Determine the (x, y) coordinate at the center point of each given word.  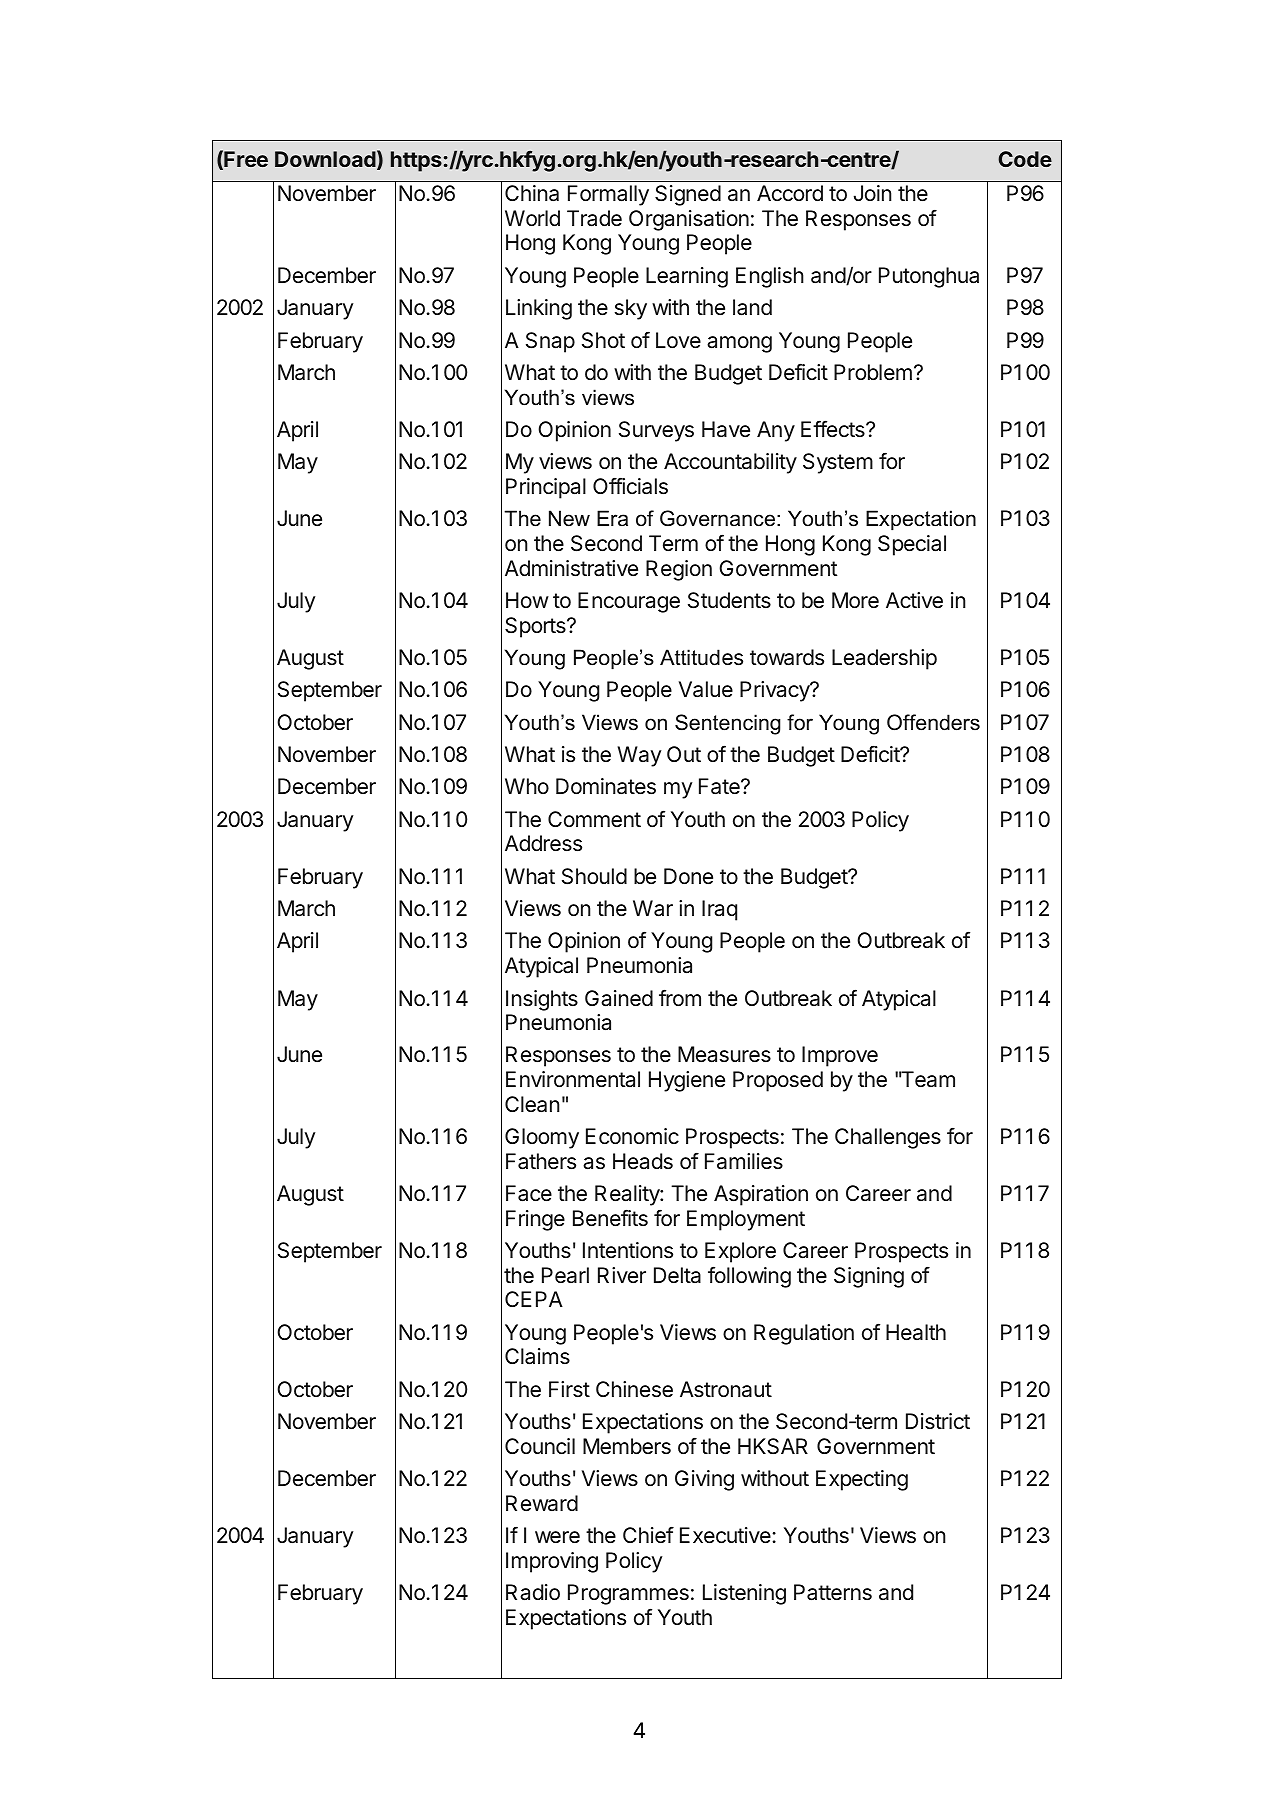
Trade (594, 218)
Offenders (933, 722)
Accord (790, 193)
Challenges (888, 1138)
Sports (536, 627)
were (557, 1537)
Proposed (778, 1081)
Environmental (573, 1079)
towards (787, 657)
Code (1025, 159)
